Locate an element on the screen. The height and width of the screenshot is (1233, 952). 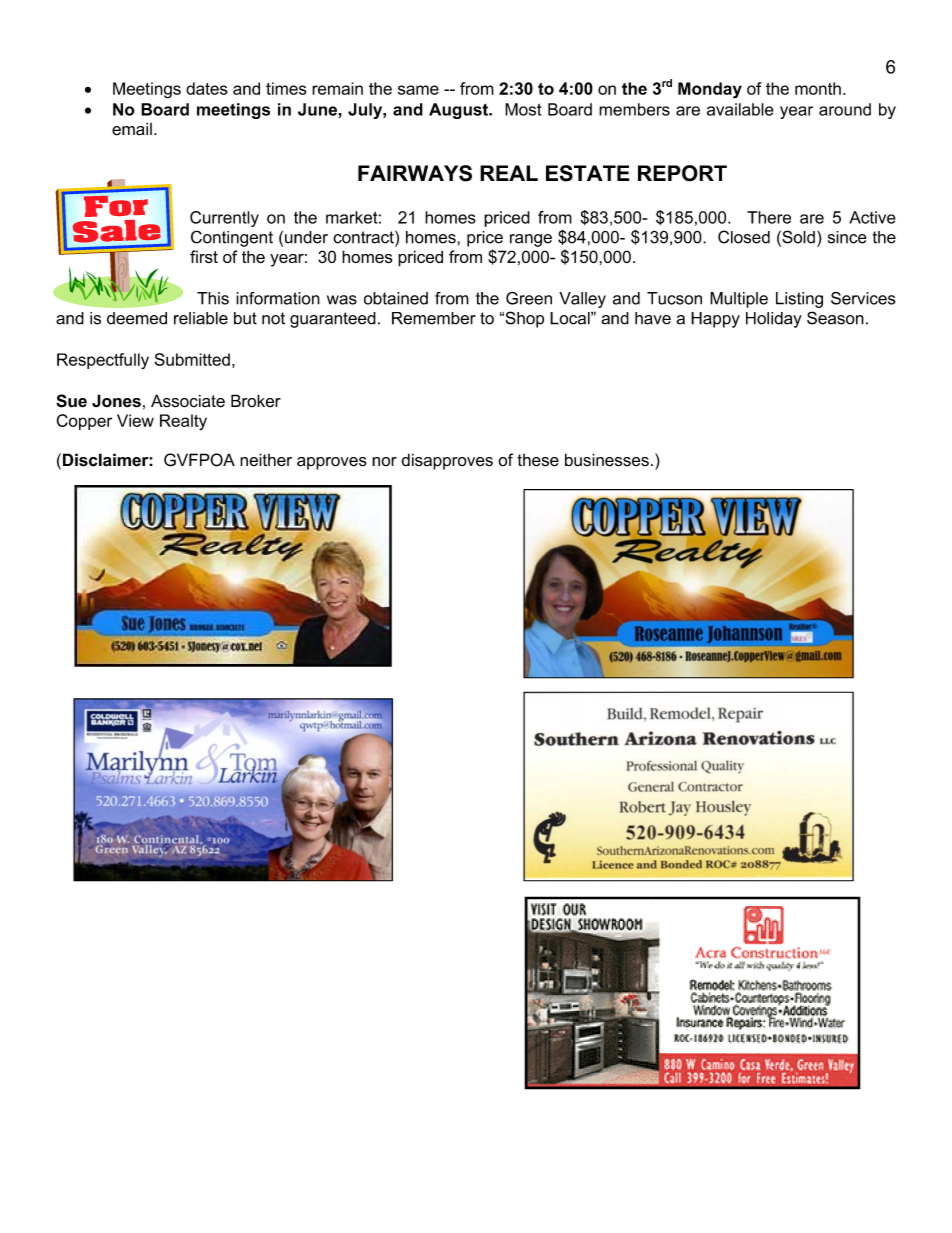
dates is located at coordinates (207, 88).
